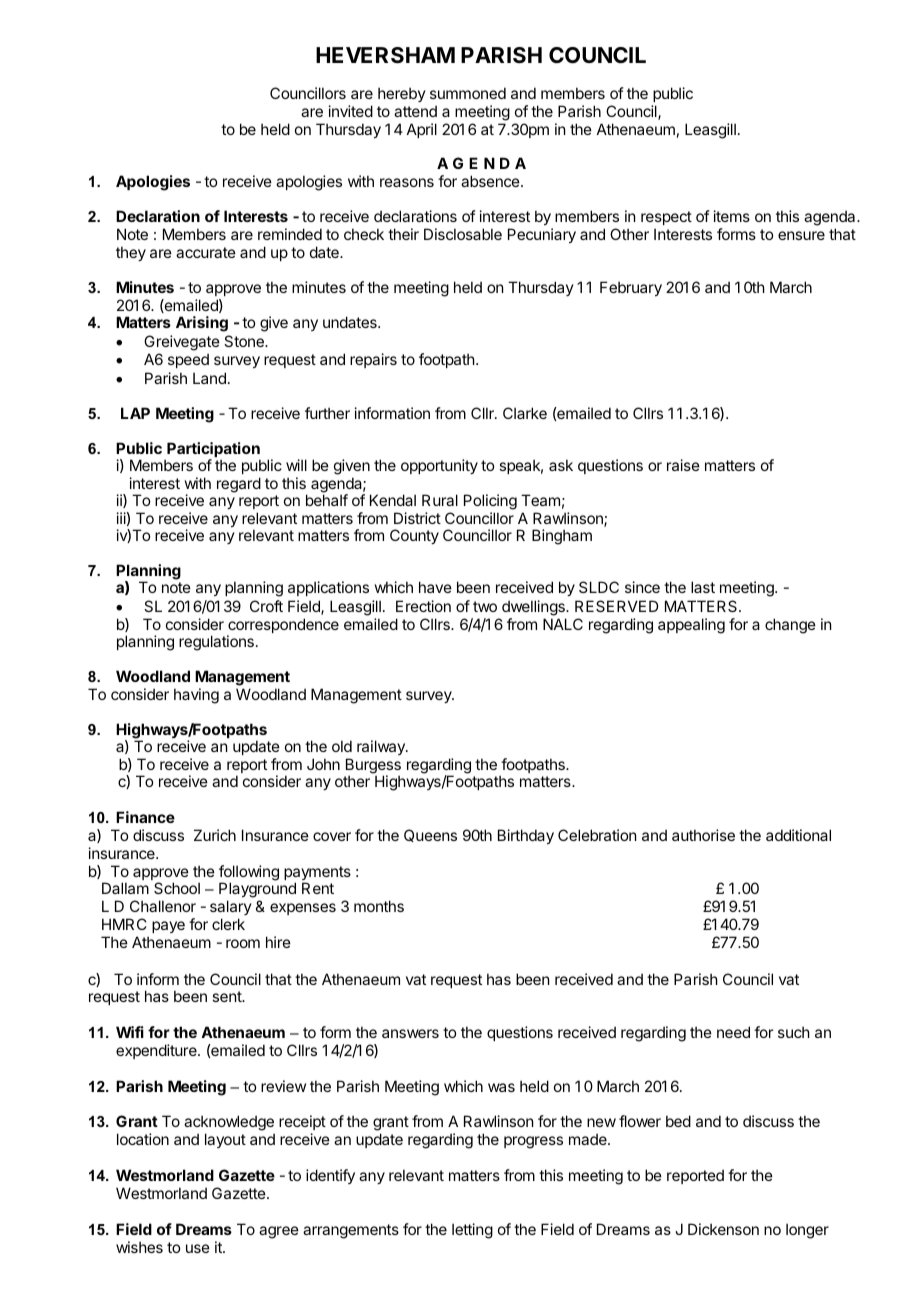 This document has width=924, height=1308. Describe the element at coordinates (351, 111) in the document. I see `invited` at that location.
